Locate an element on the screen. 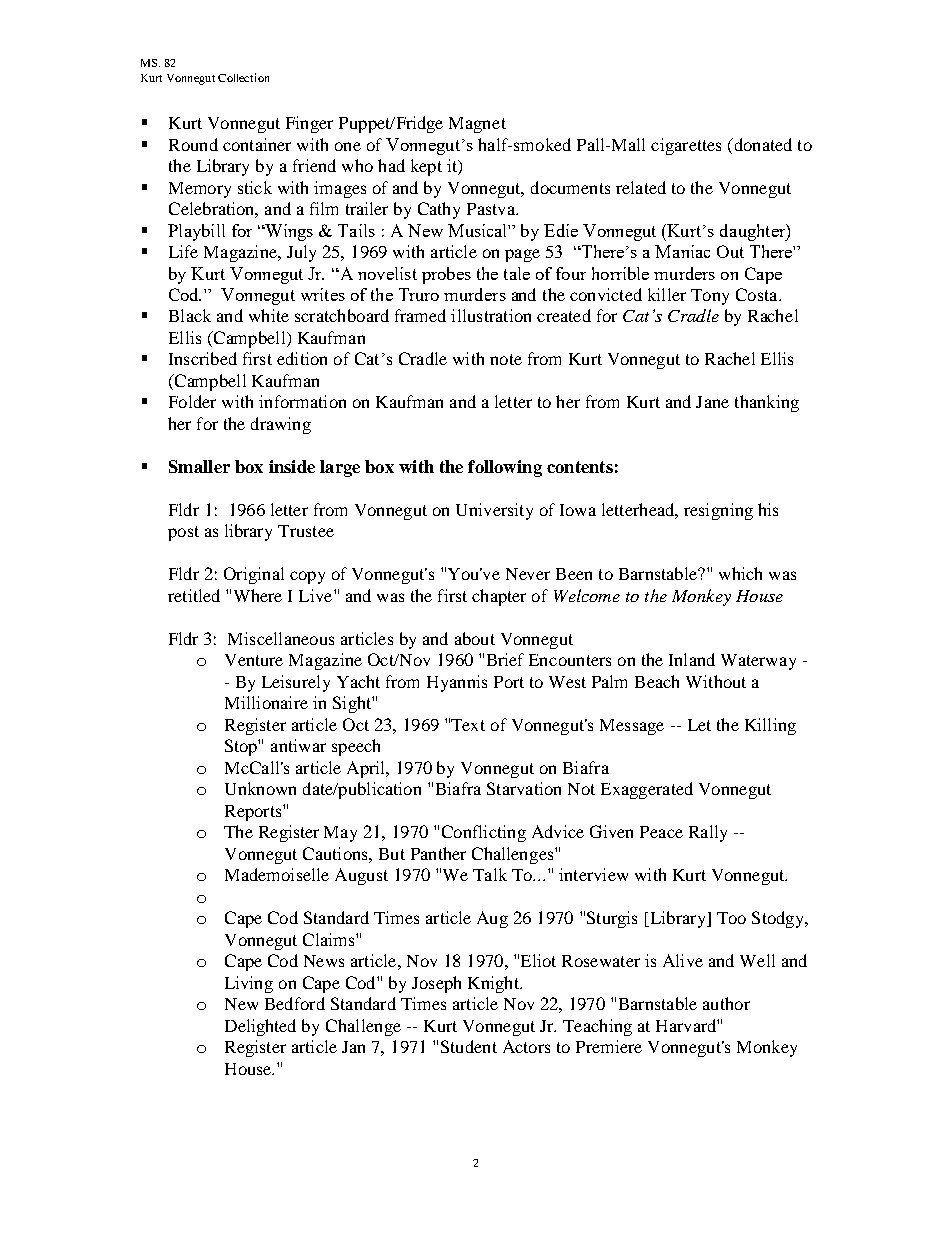  Collection is located at coordinates (243, 77).
